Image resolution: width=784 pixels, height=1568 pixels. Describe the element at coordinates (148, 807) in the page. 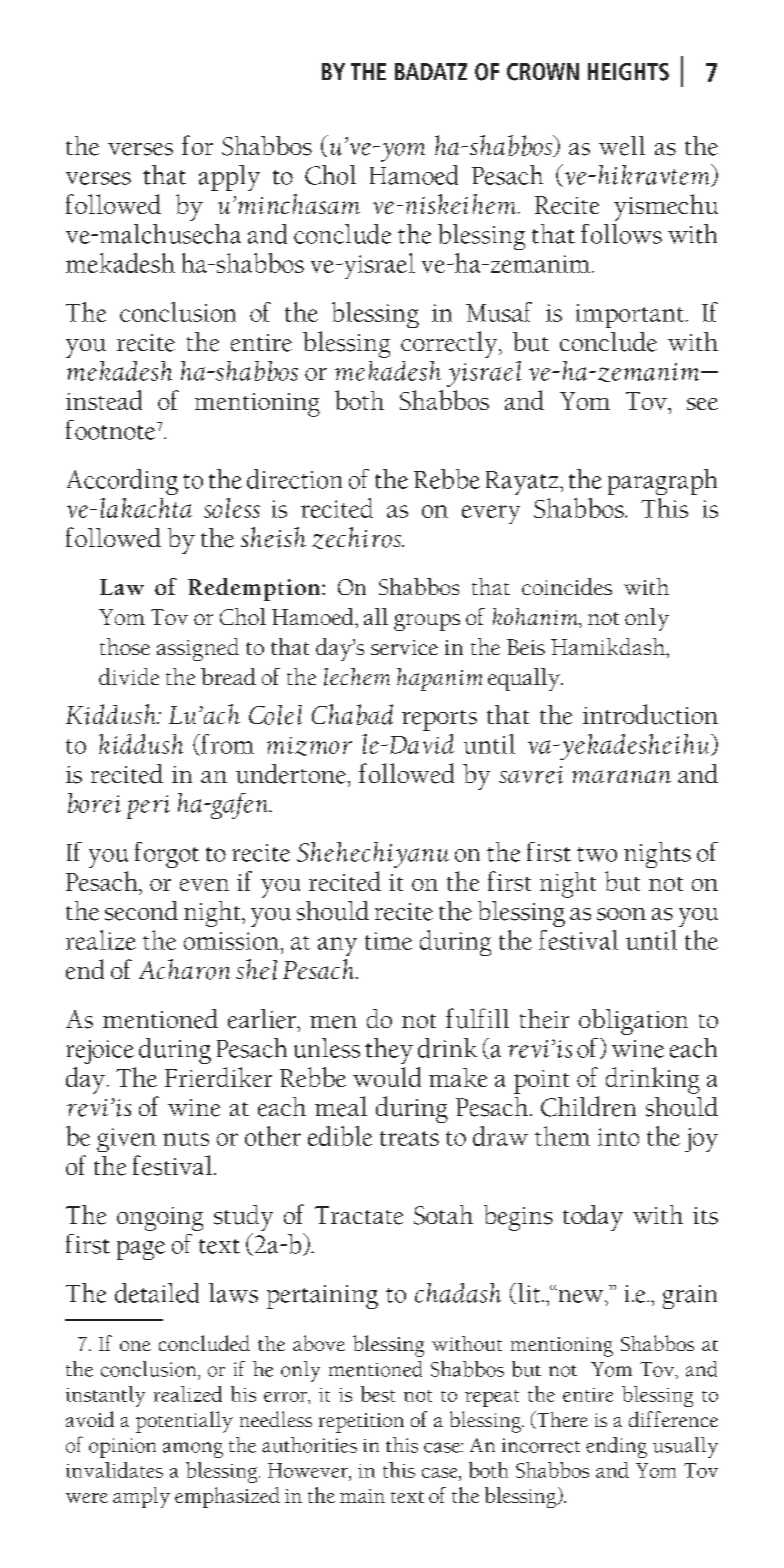

I see `peri` at that location.
